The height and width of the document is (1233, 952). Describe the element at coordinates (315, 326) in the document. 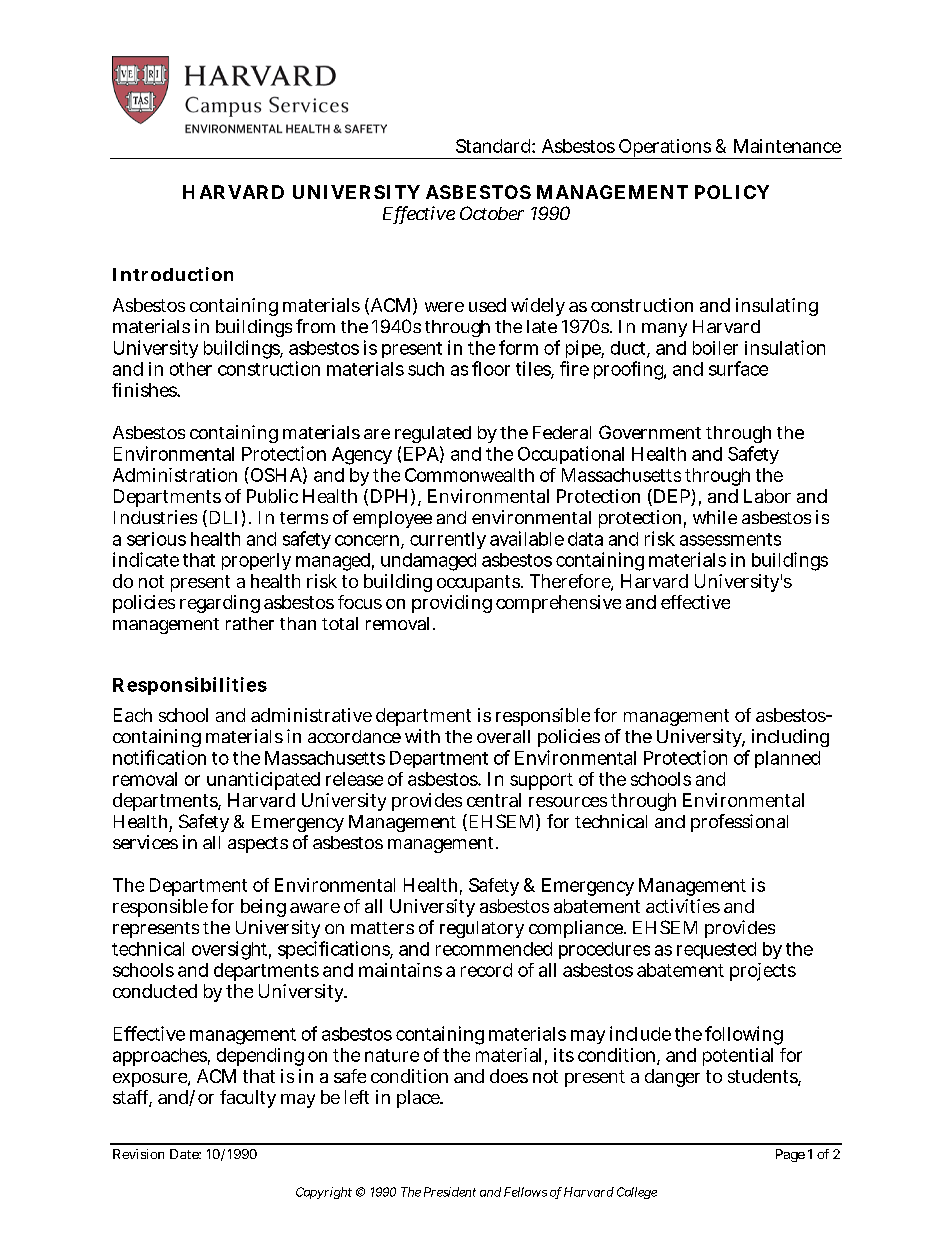

I see `from` at that location.
